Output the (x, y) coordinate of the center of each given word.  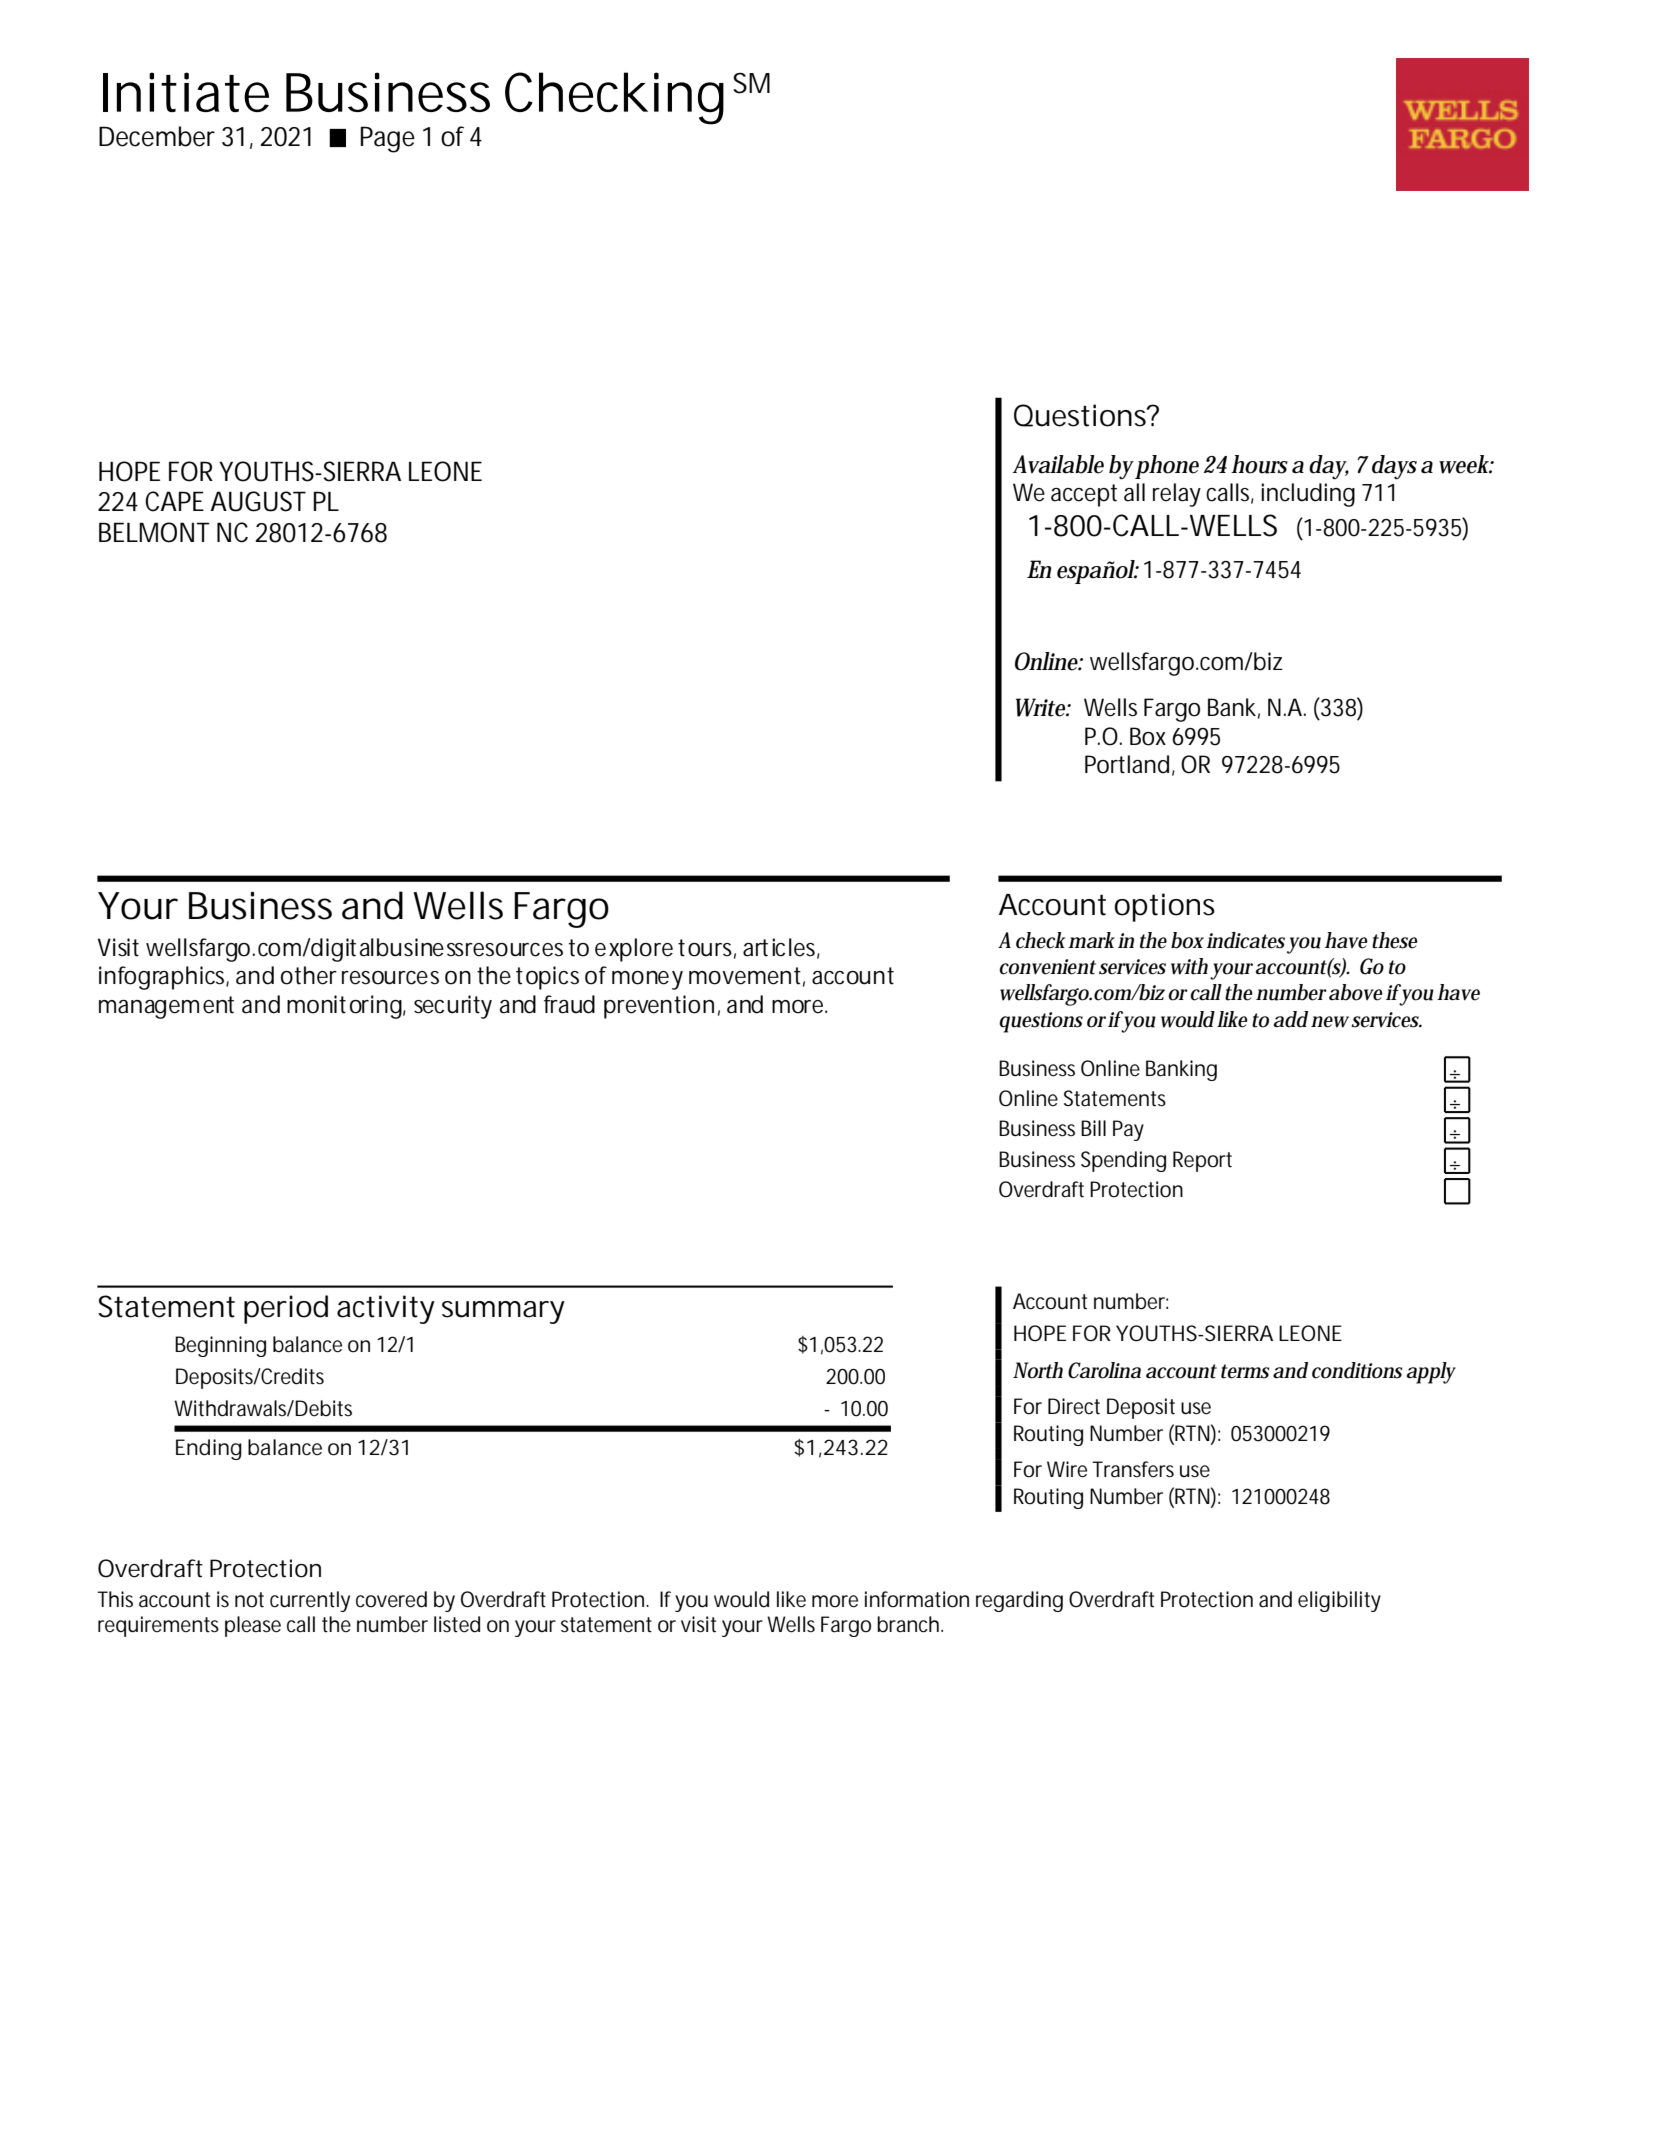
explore (634, 950)
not (249, 1600)
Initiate (186, 92)
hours (1259, 464)
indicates (1245, 940)
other (309, 975)
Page (387, 139)
